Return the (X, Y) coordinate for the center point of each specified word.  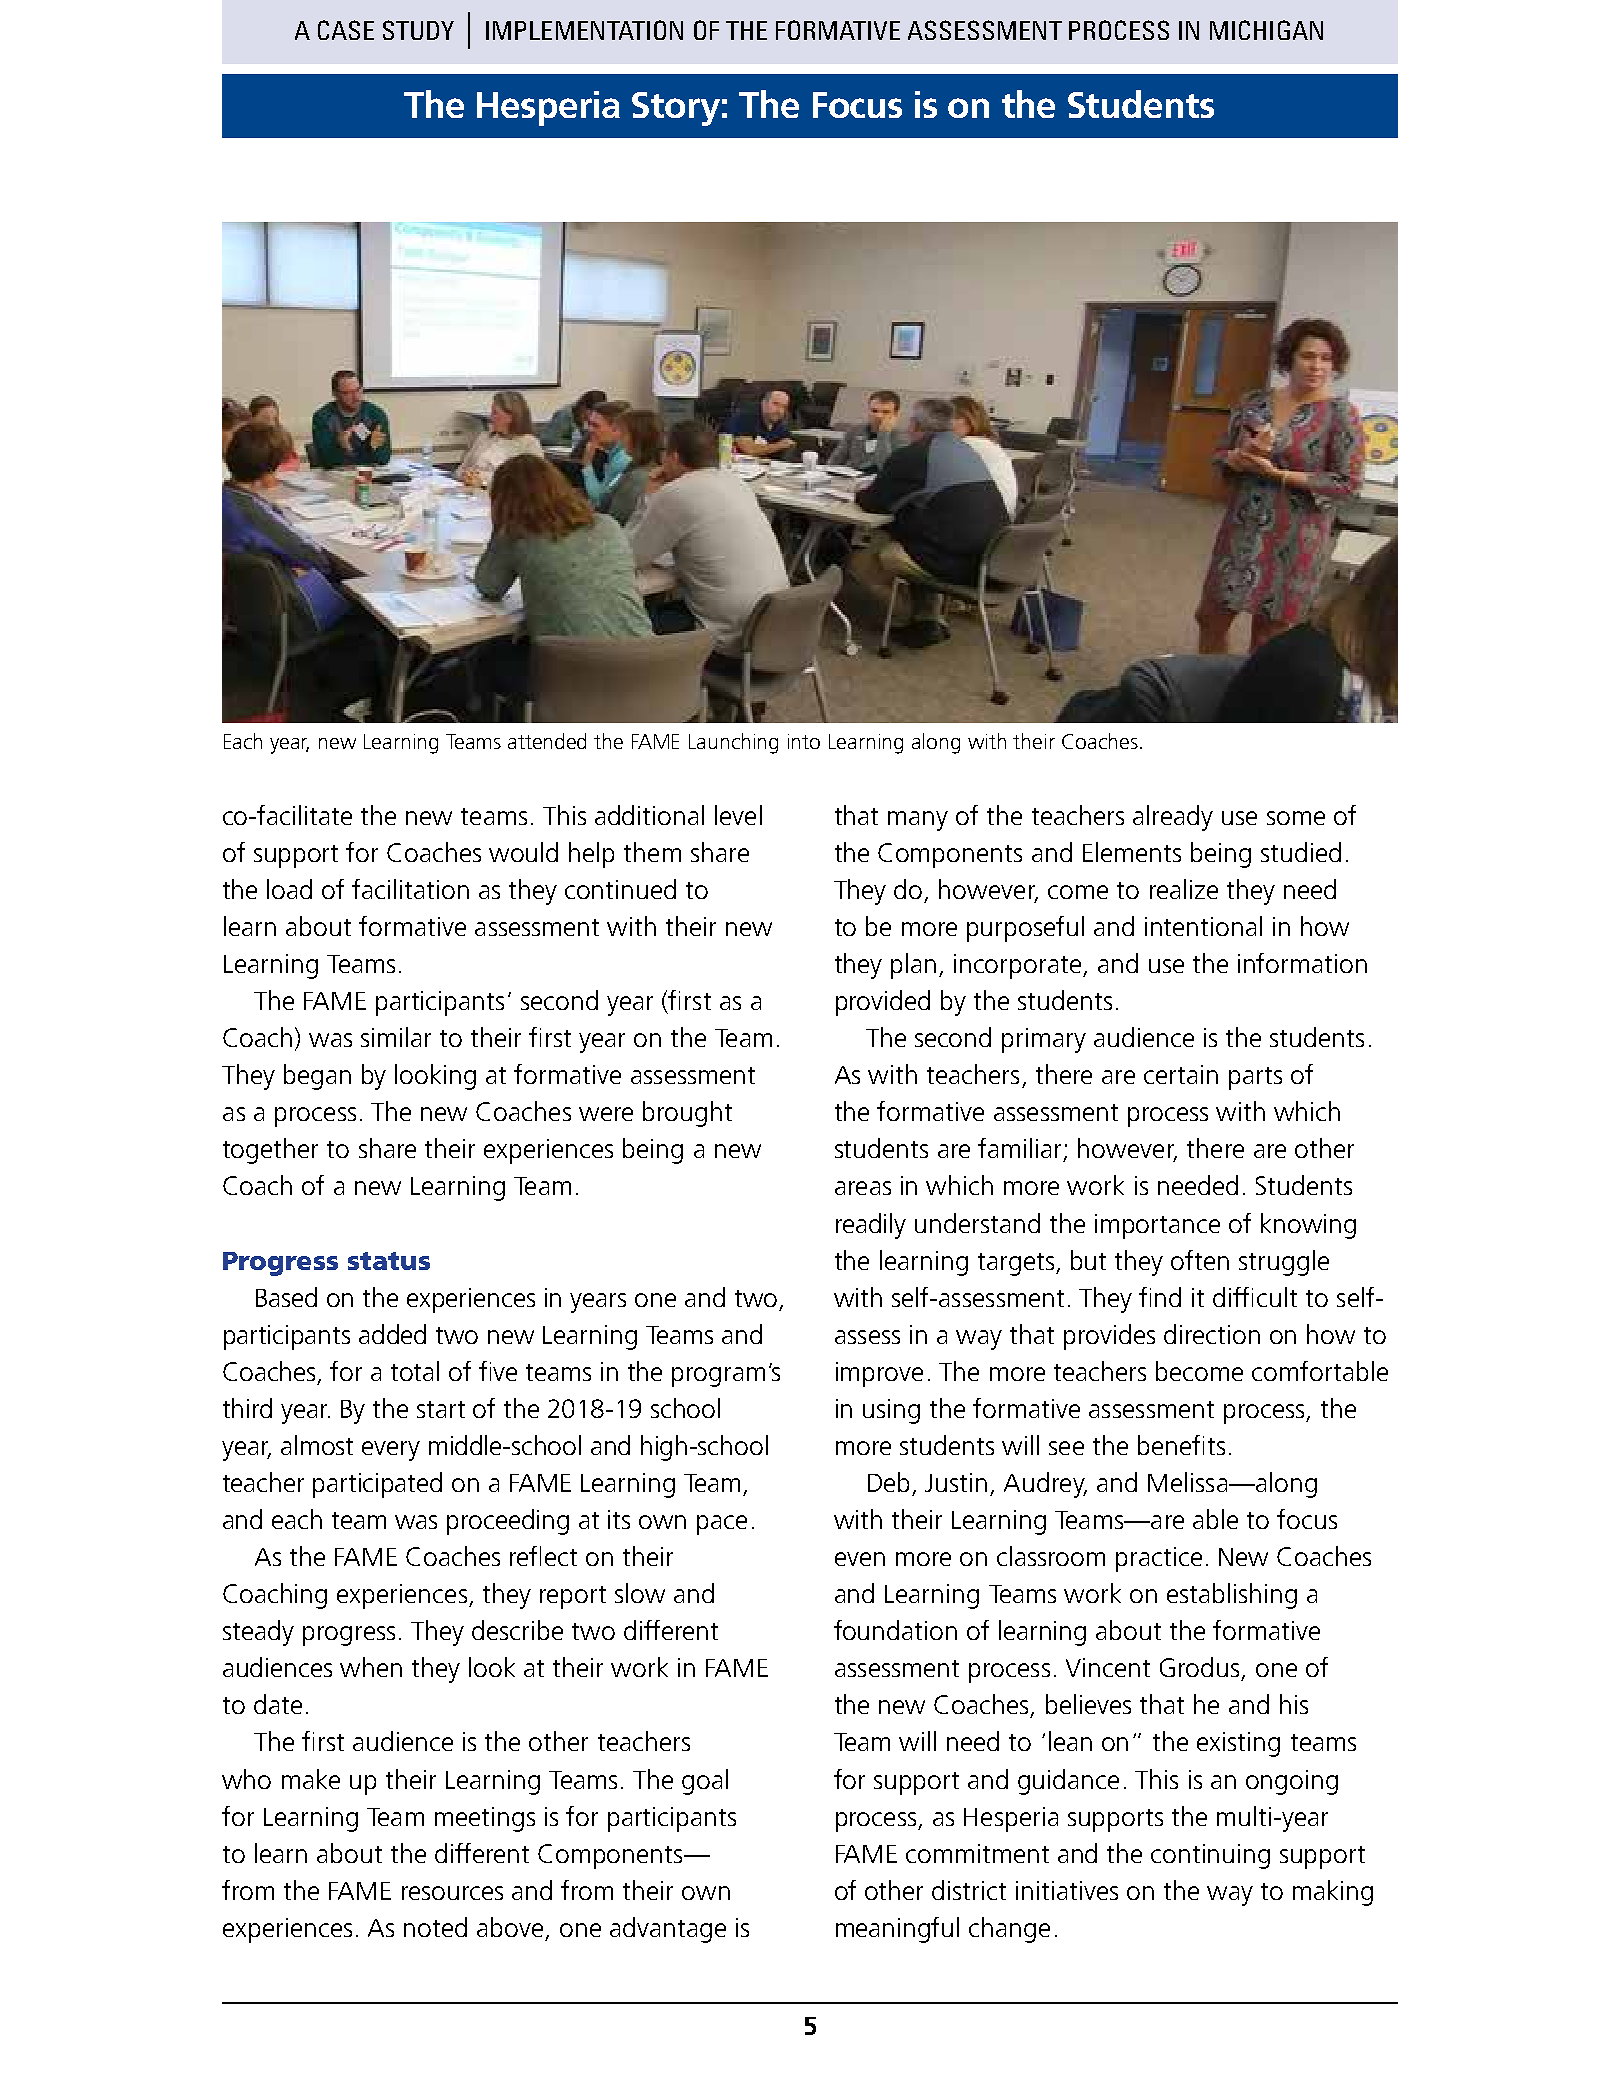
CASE (346, 30)
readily (871, 1226)
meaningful (897, 1930)
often (1200, 1260)
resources (452, 1893)
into (804, 741)
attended (547, 741)
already (1173, 818)
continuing (1210, 1856)
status (389, 1261)
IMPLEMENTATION (584, 30)
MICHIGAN (1266, 30)
